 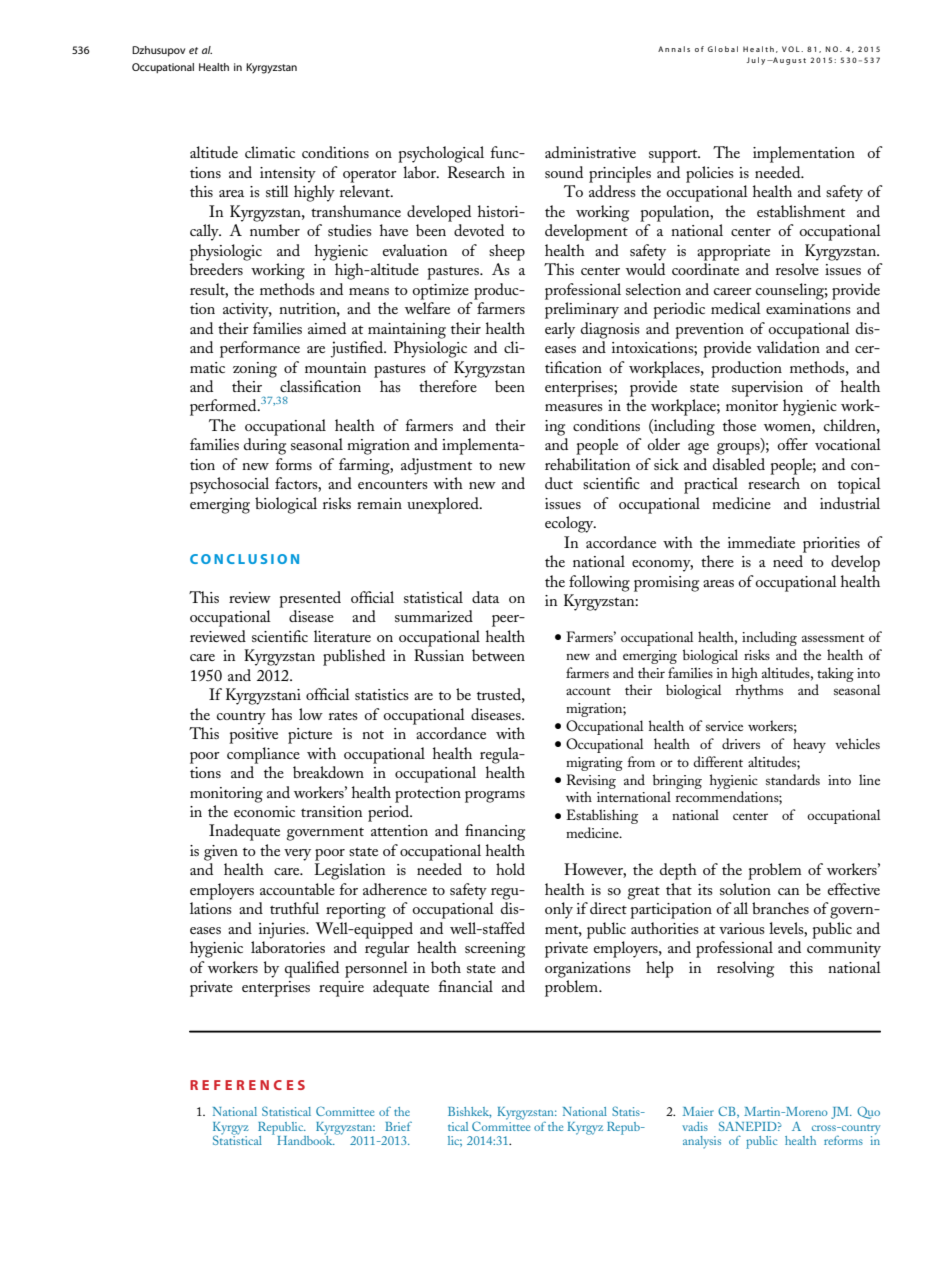 What do you see at coordinates (510, 869) in the screenshot?
I see `hold` at bounding box center [510, 869].
